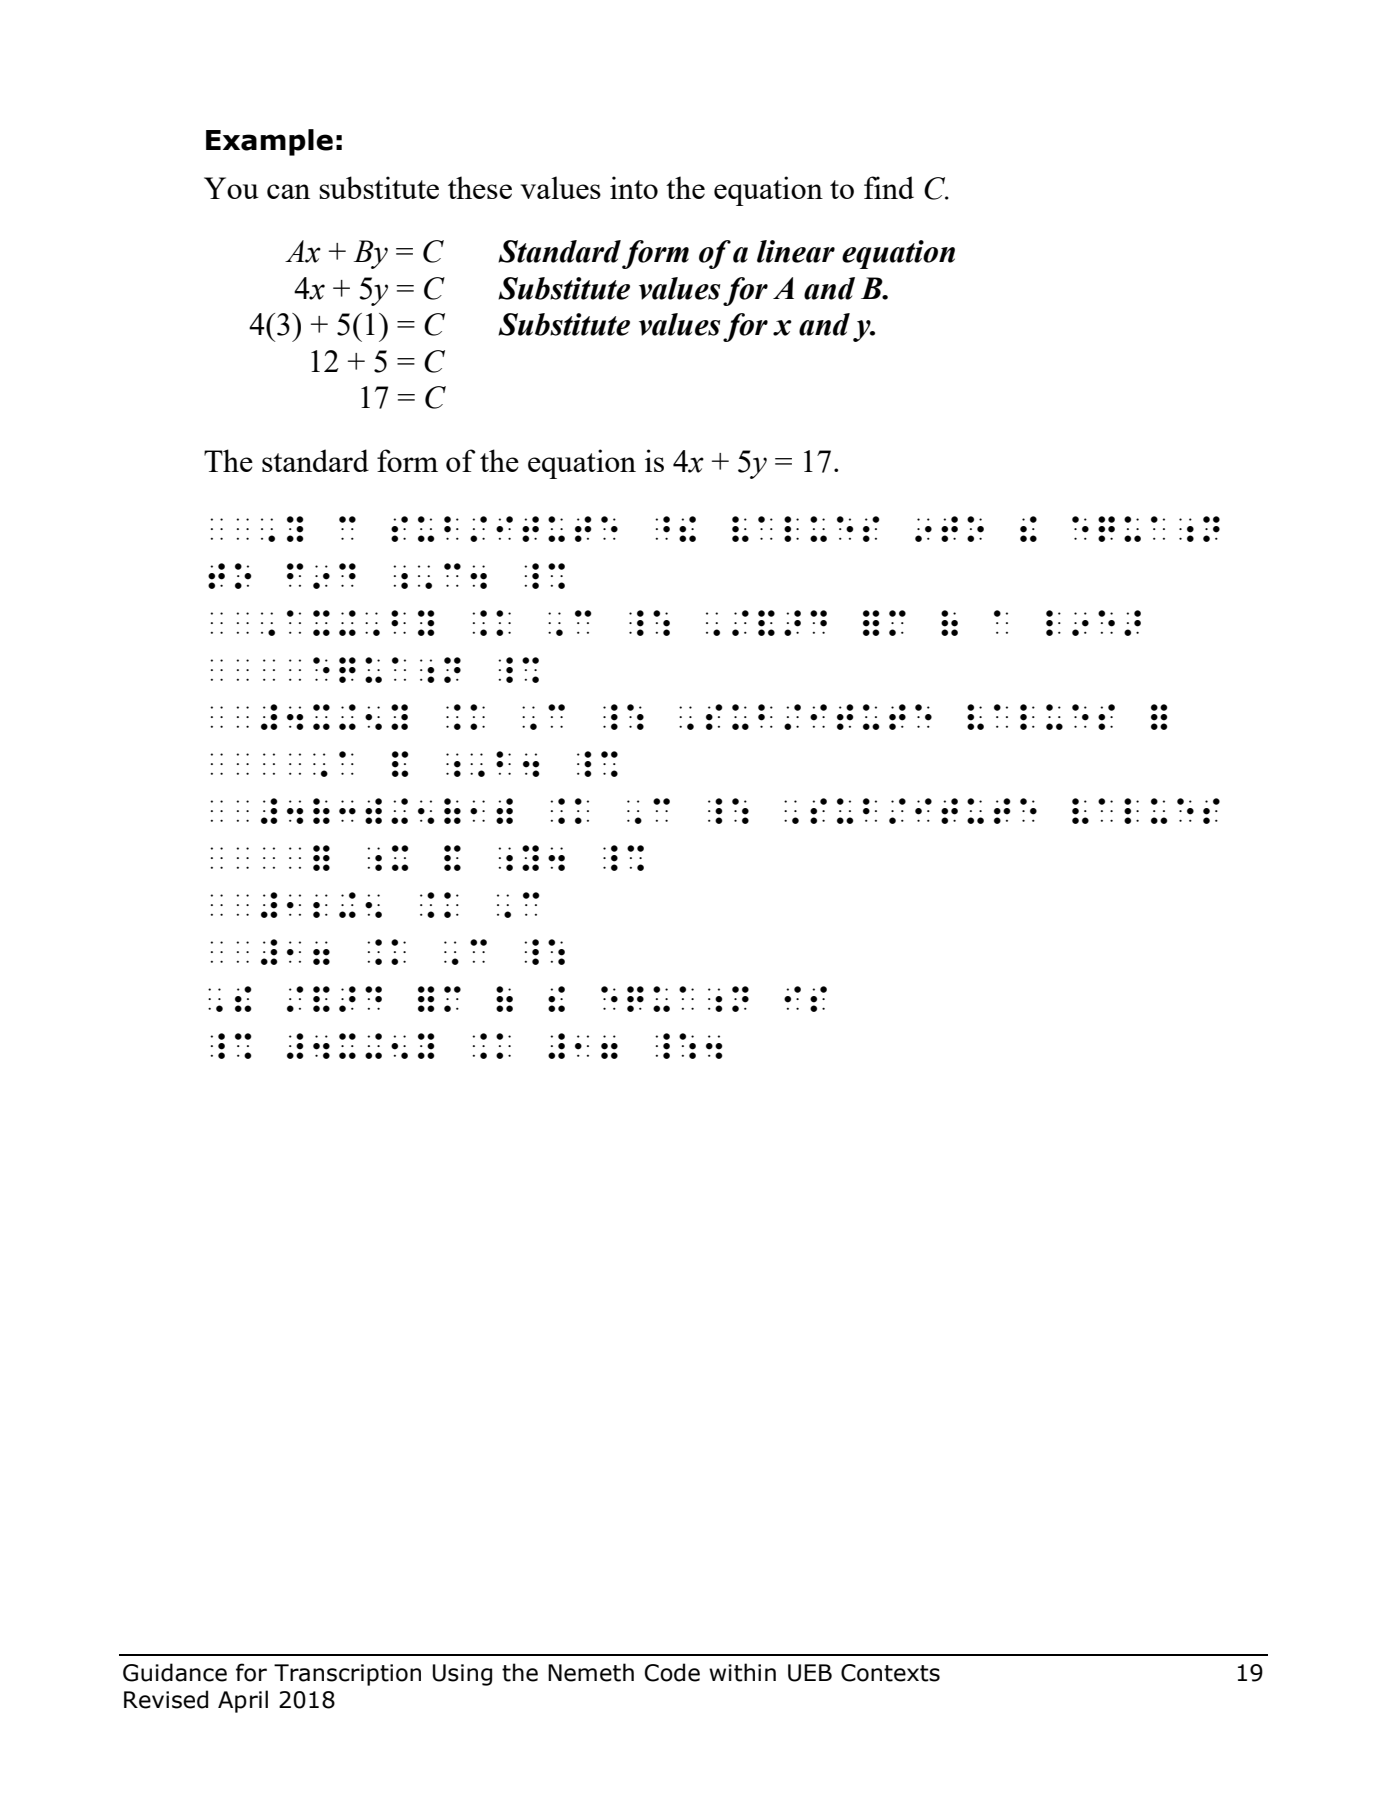  Describe the element at coordinates (672, 1672) in the screenshot. I see `Code` at that location.
